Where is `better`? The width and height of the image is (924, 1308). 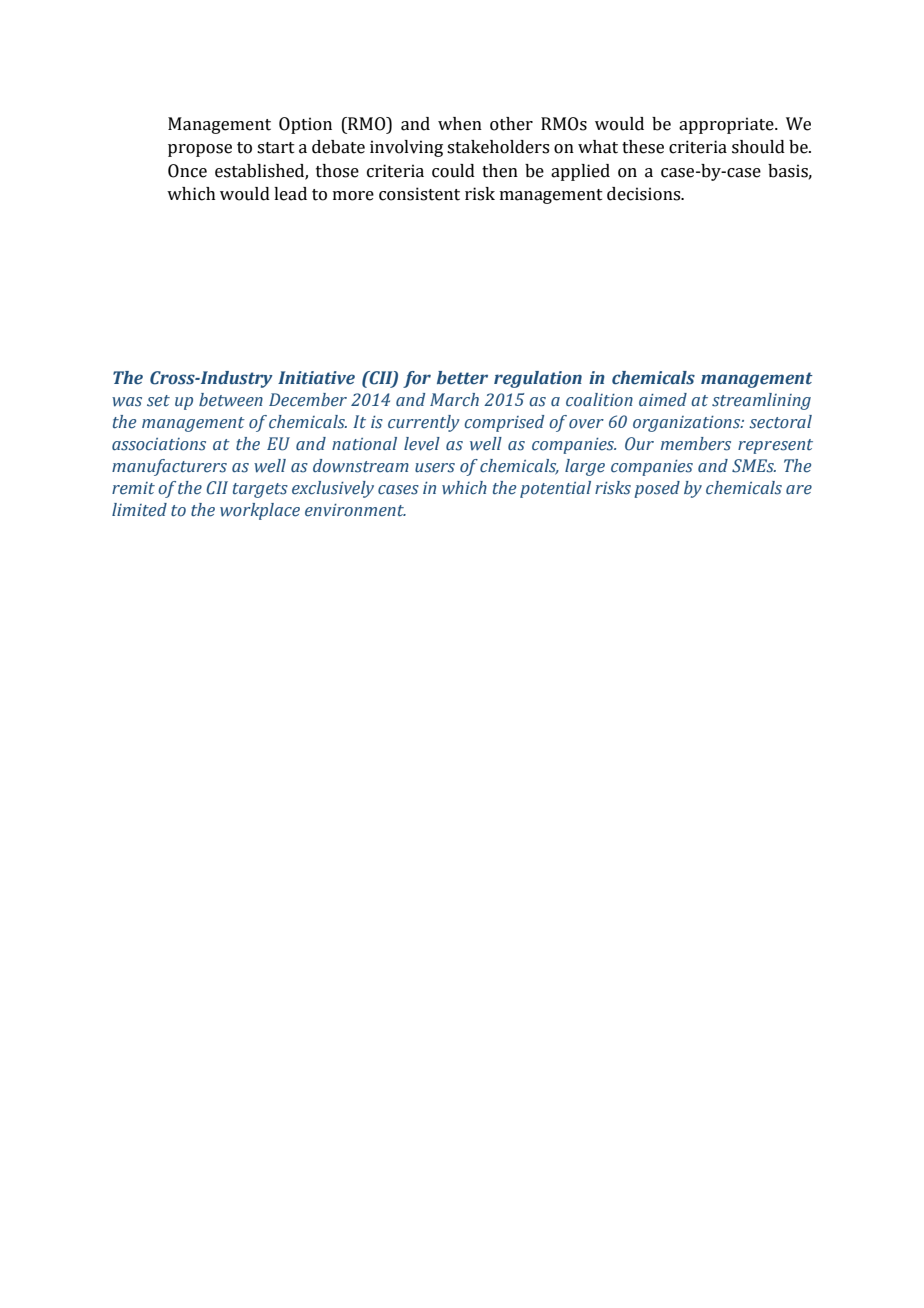 better is located at coordinates (462, 378).
